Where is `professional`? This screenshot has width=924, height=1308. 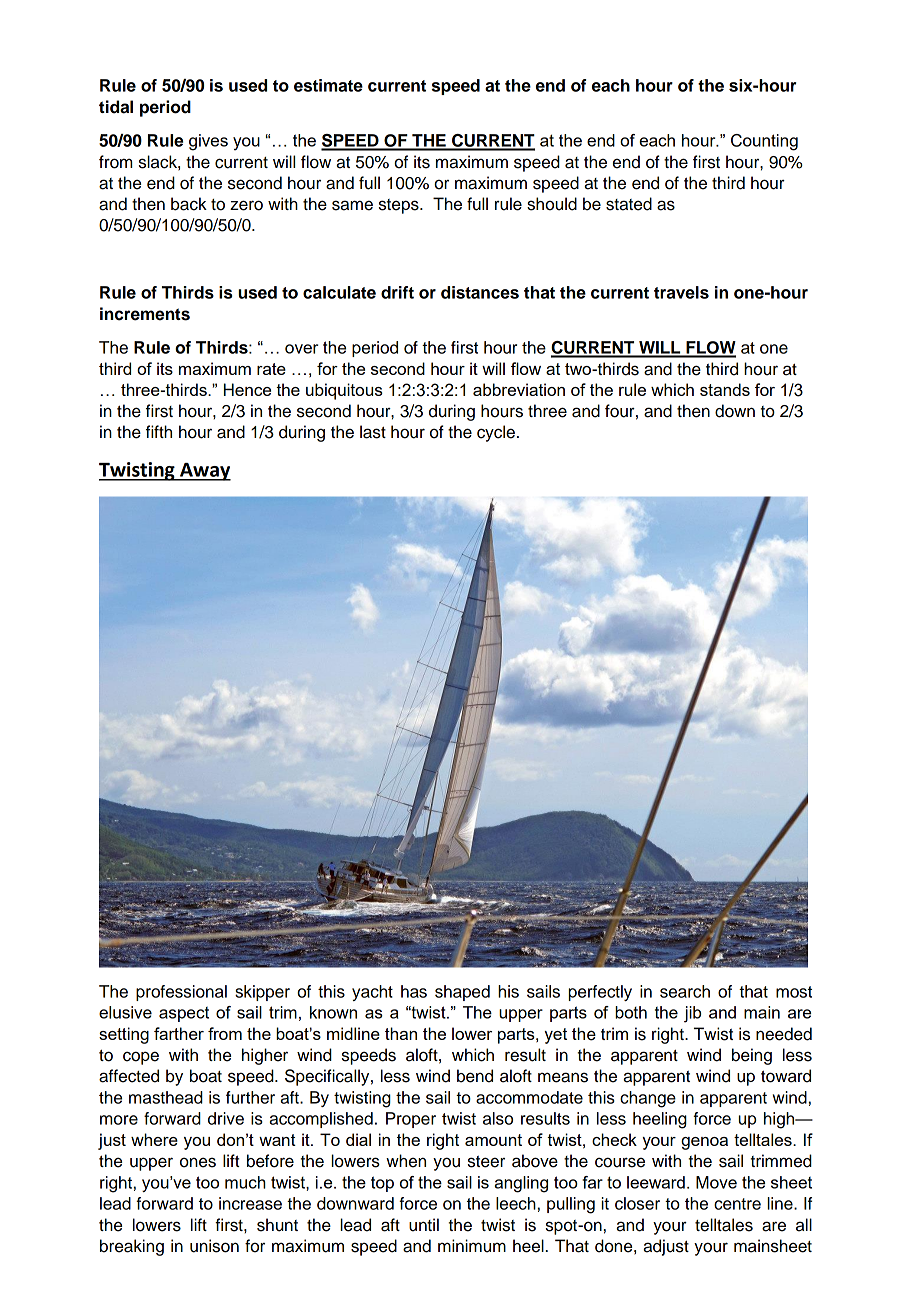
professional is located at coordinates (181, 993).
